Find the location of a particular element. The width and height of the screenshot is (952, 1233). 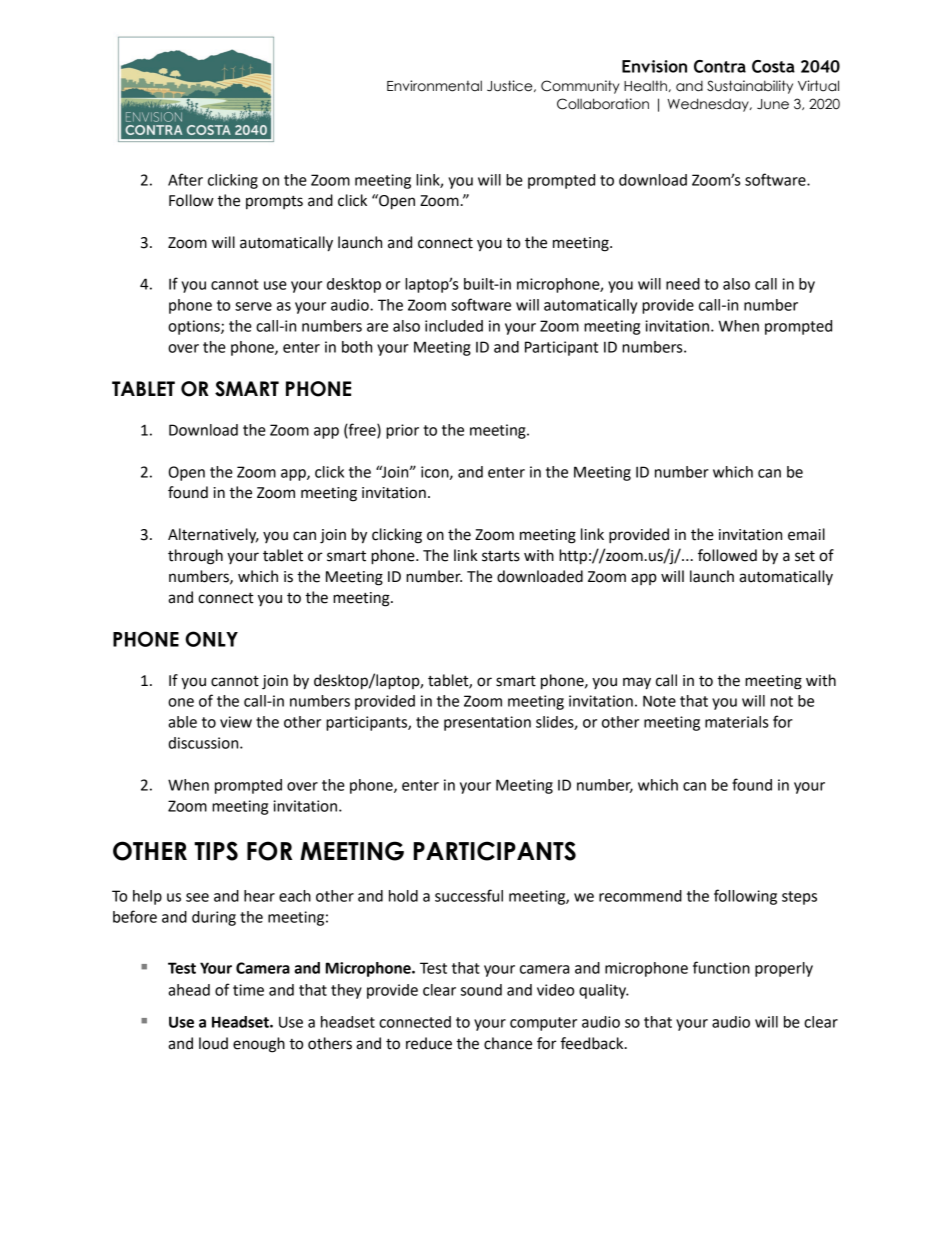

loud is located at coordinates (213, 1043).
